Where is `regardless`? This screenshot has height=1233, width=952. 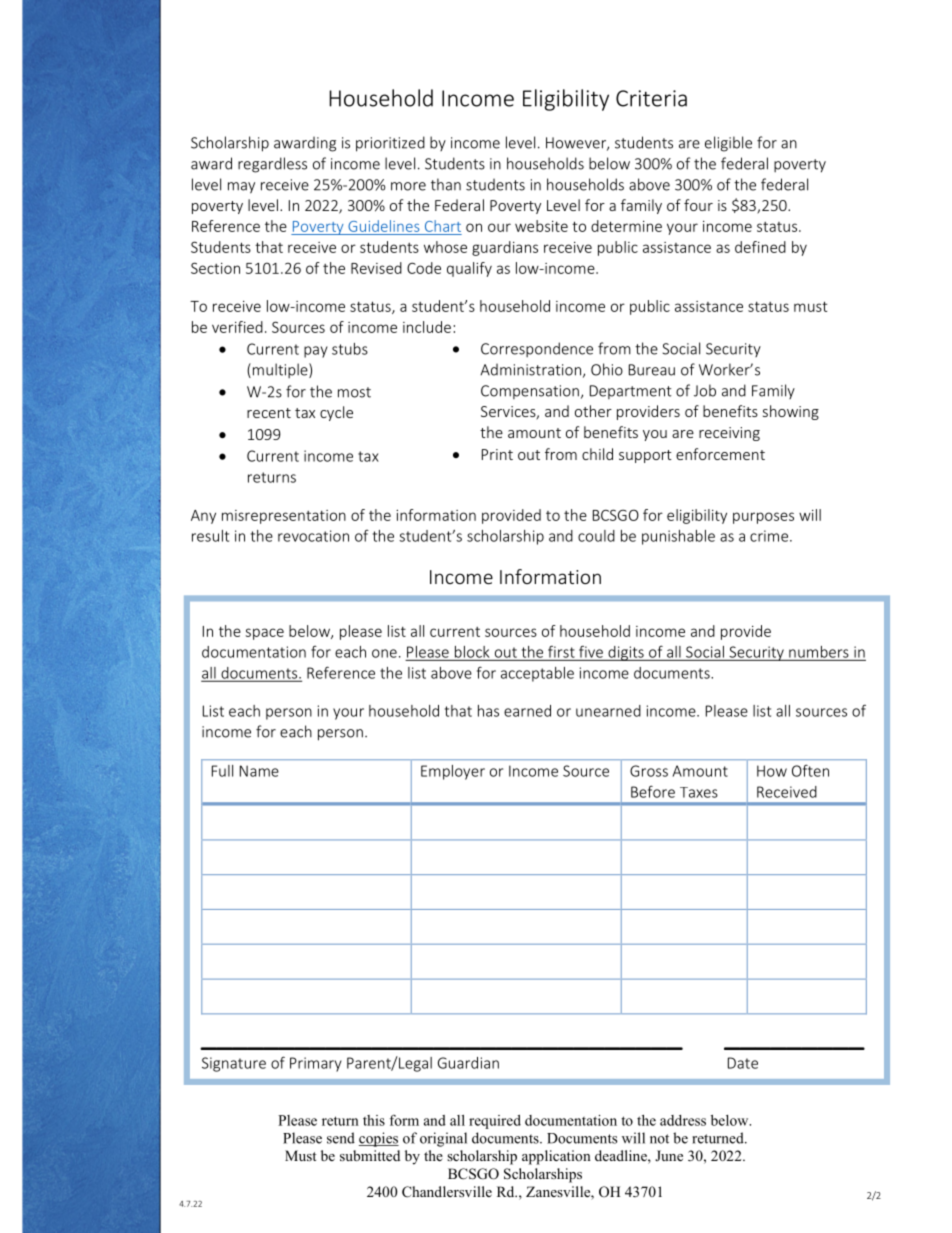 regardless is located at coordinates (272, 165).
